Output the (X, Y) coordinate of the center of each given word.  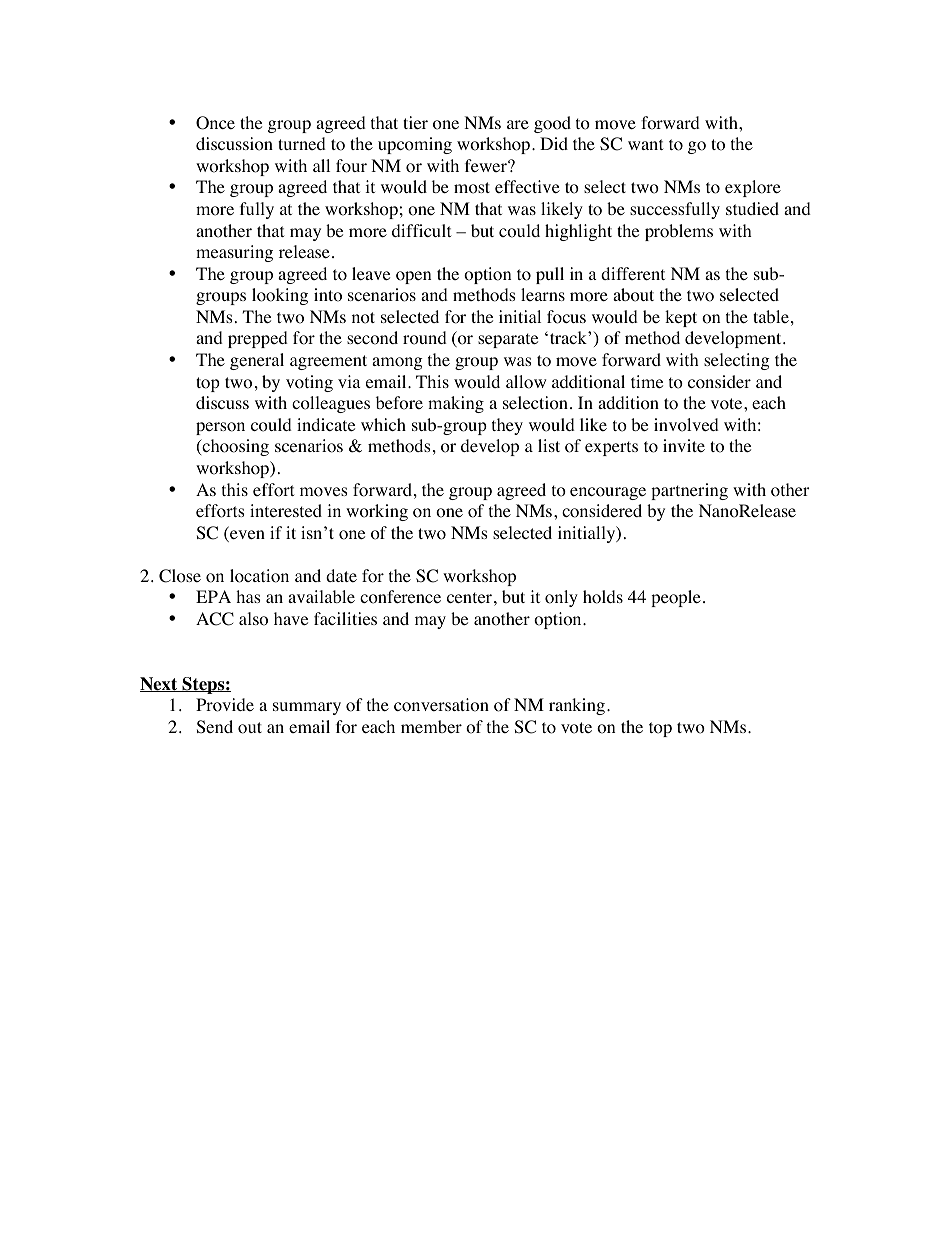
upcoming (415, 145)
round (425, 338)
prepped (258, 339)
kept (681, 318)
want (645, 144)
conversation (441, 705)
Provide (225, 705)
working (377, 512)
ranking (577, 706)
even (246, 536)
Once (215, 123)
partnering (689, 491)
